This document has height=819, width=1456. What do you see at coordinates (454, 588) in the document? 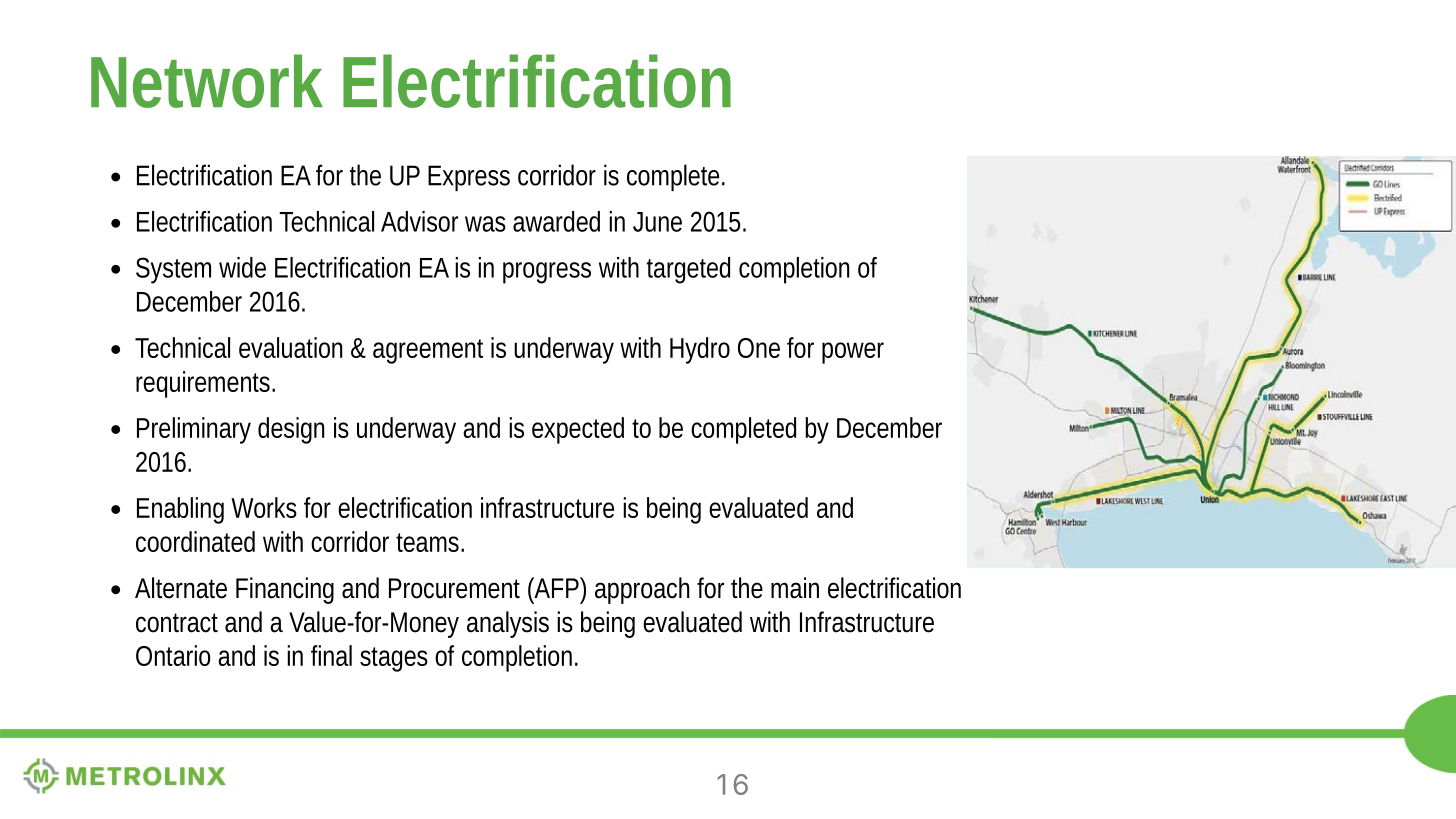
I see `Procurement` at bounding box center [454, 588].
